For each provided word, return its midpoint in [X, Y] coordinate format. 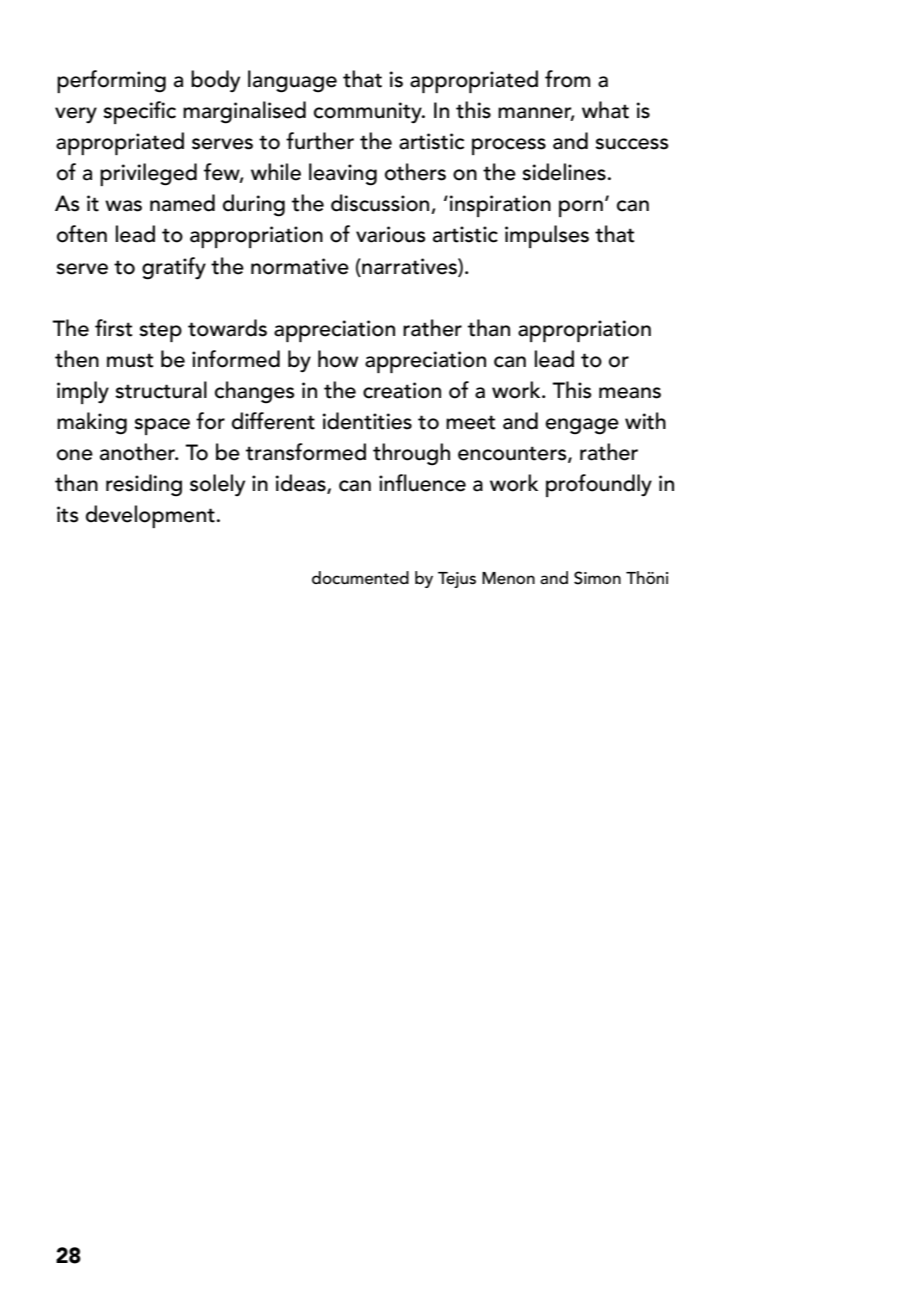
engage [582, 426]
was [123, 206]
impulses [547, 236]
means [630, 393]
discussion [381, 204]
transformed [306, 452]
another [139, 452]
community [369, 113]
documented [360, 578]
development [150, 516]
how [338, 359]
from [567, 79]
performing [111, 81]
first [113, 328]
